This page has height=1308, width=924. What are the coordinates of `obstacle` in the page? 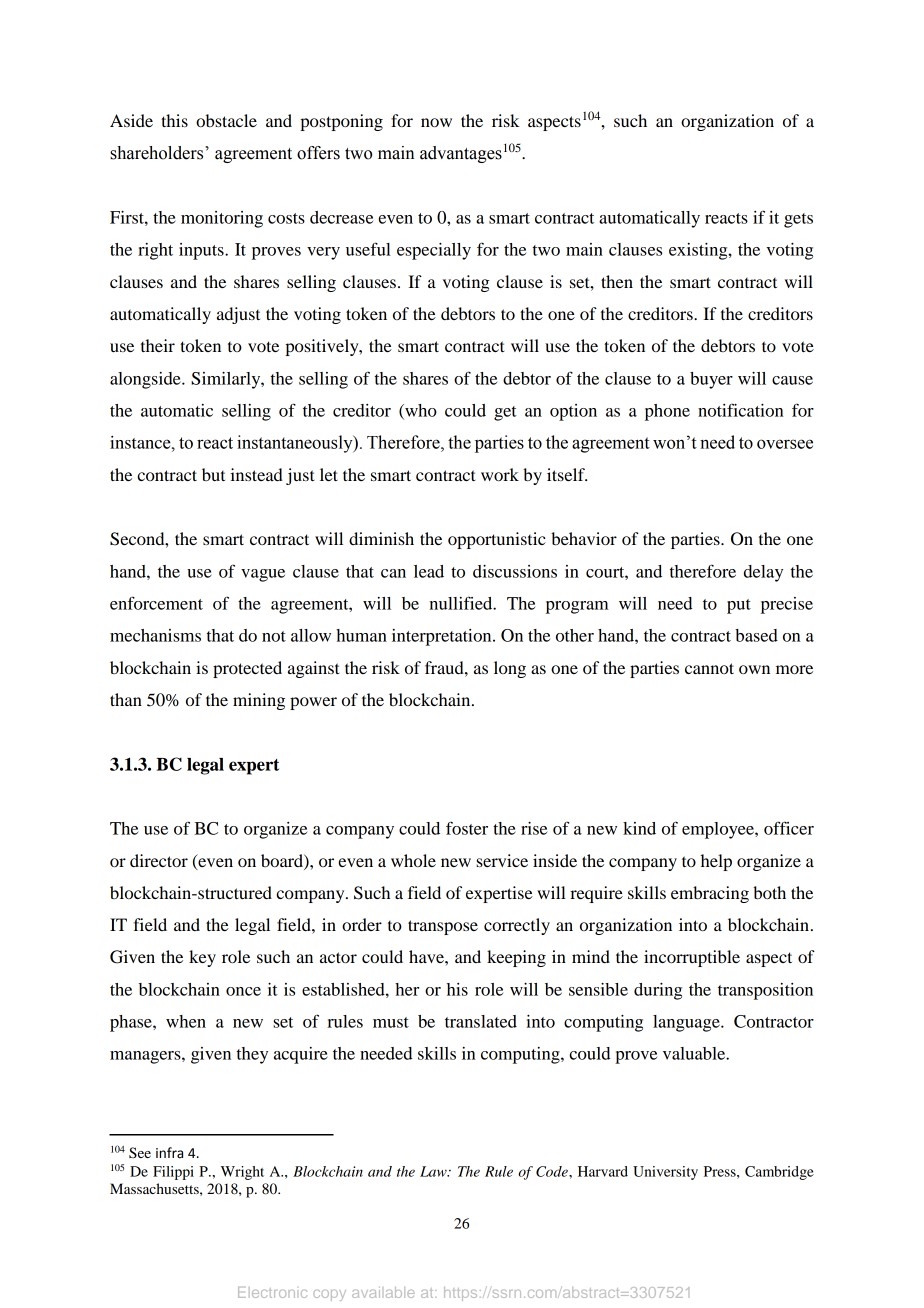 It's located at (226, 120).
